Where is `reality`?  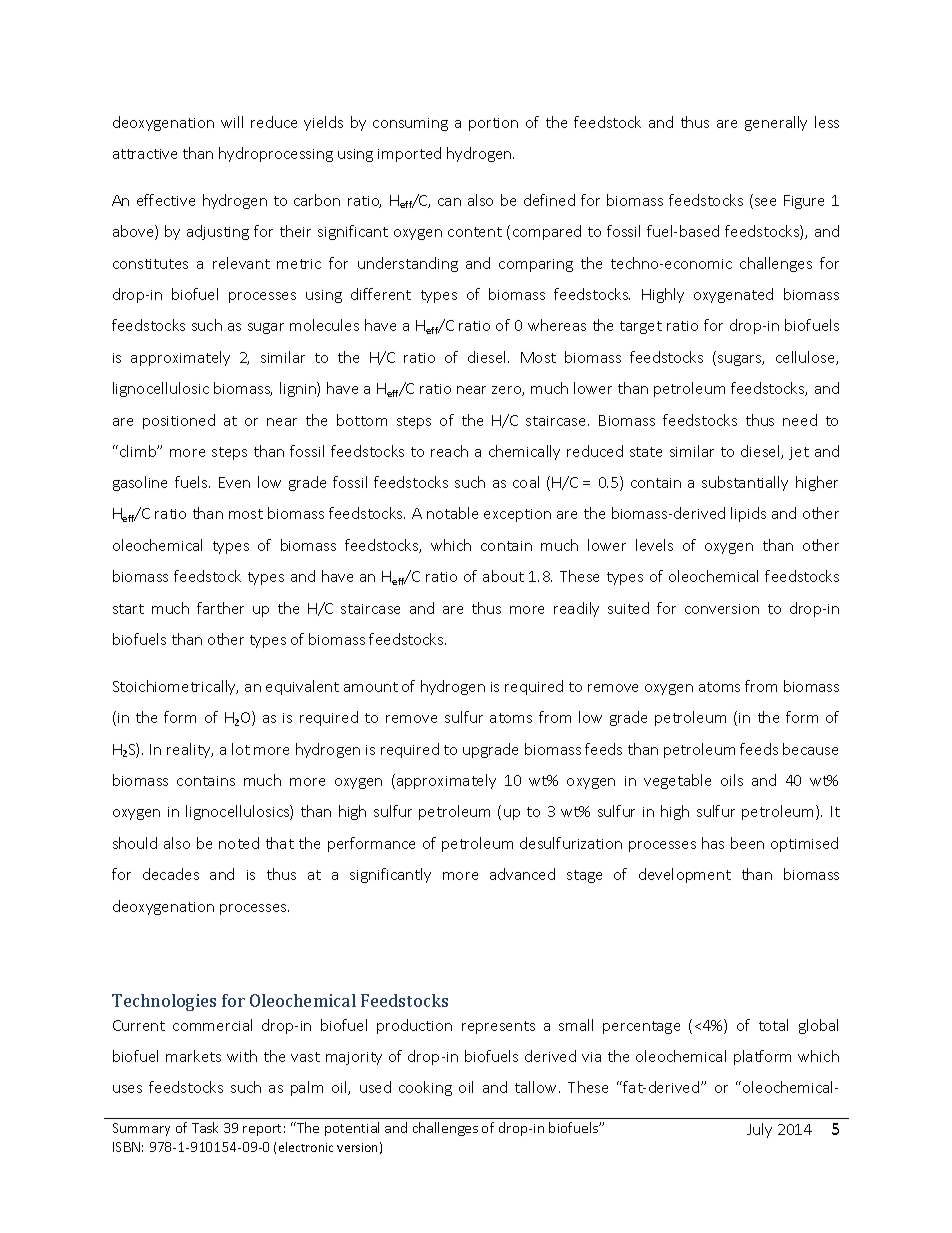 reality is located at coordinates (190, 750).
